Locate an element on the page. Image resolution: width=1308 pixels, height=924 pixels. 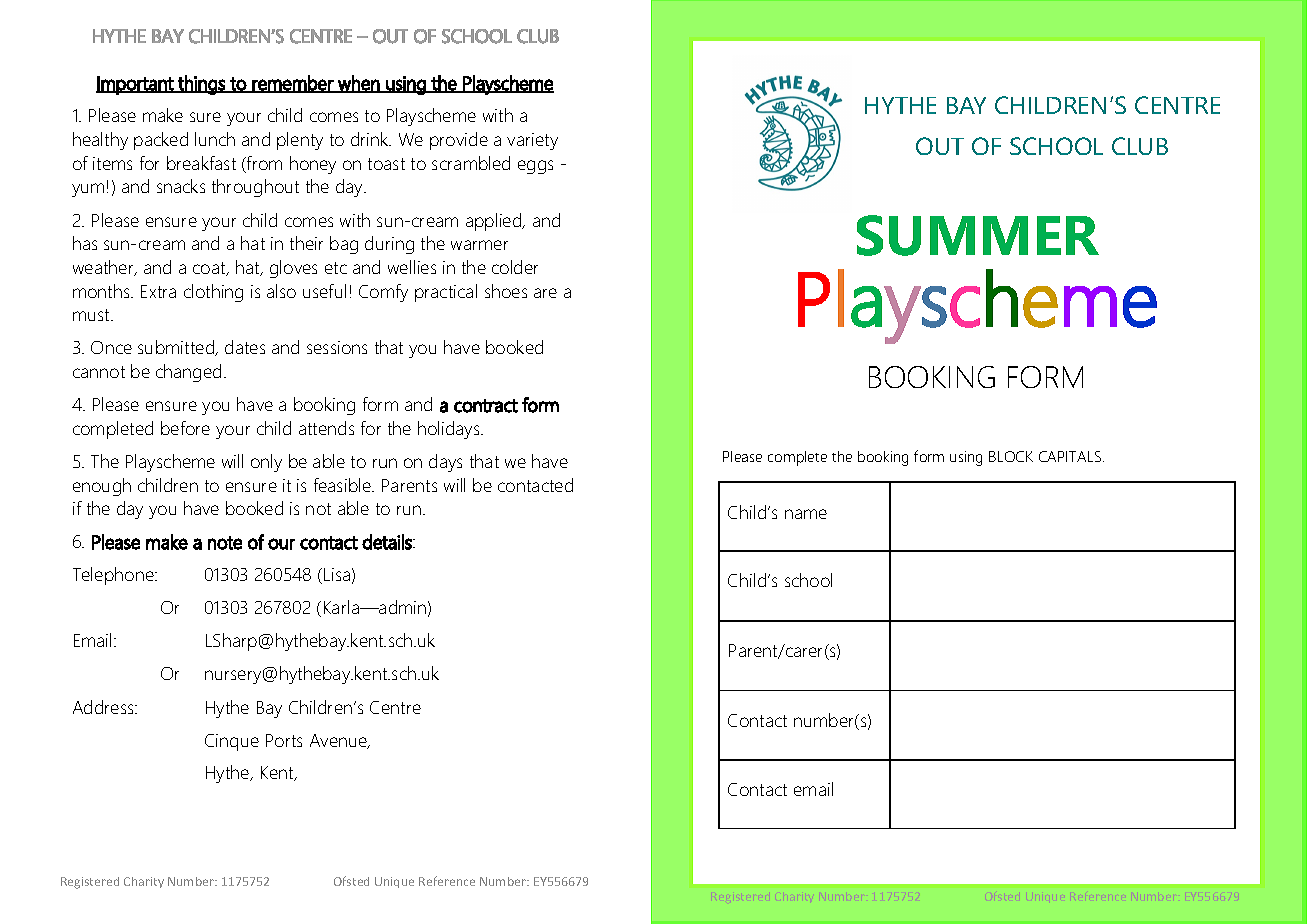
contract is located at coordinates (486, 406).
